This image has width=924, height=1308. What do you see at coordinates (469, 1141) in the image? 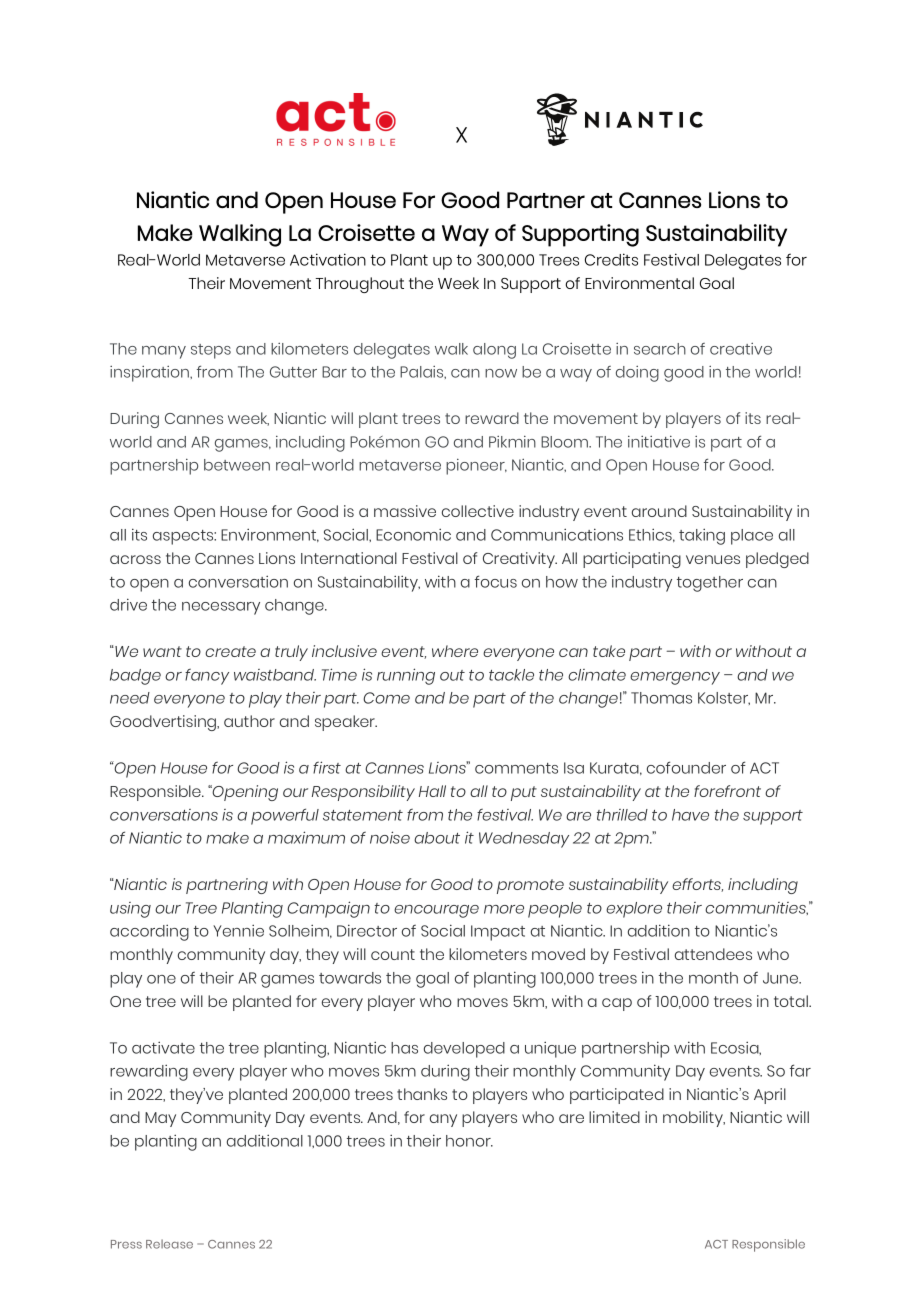
I see `honor` at bounding box center [469, 1141].
